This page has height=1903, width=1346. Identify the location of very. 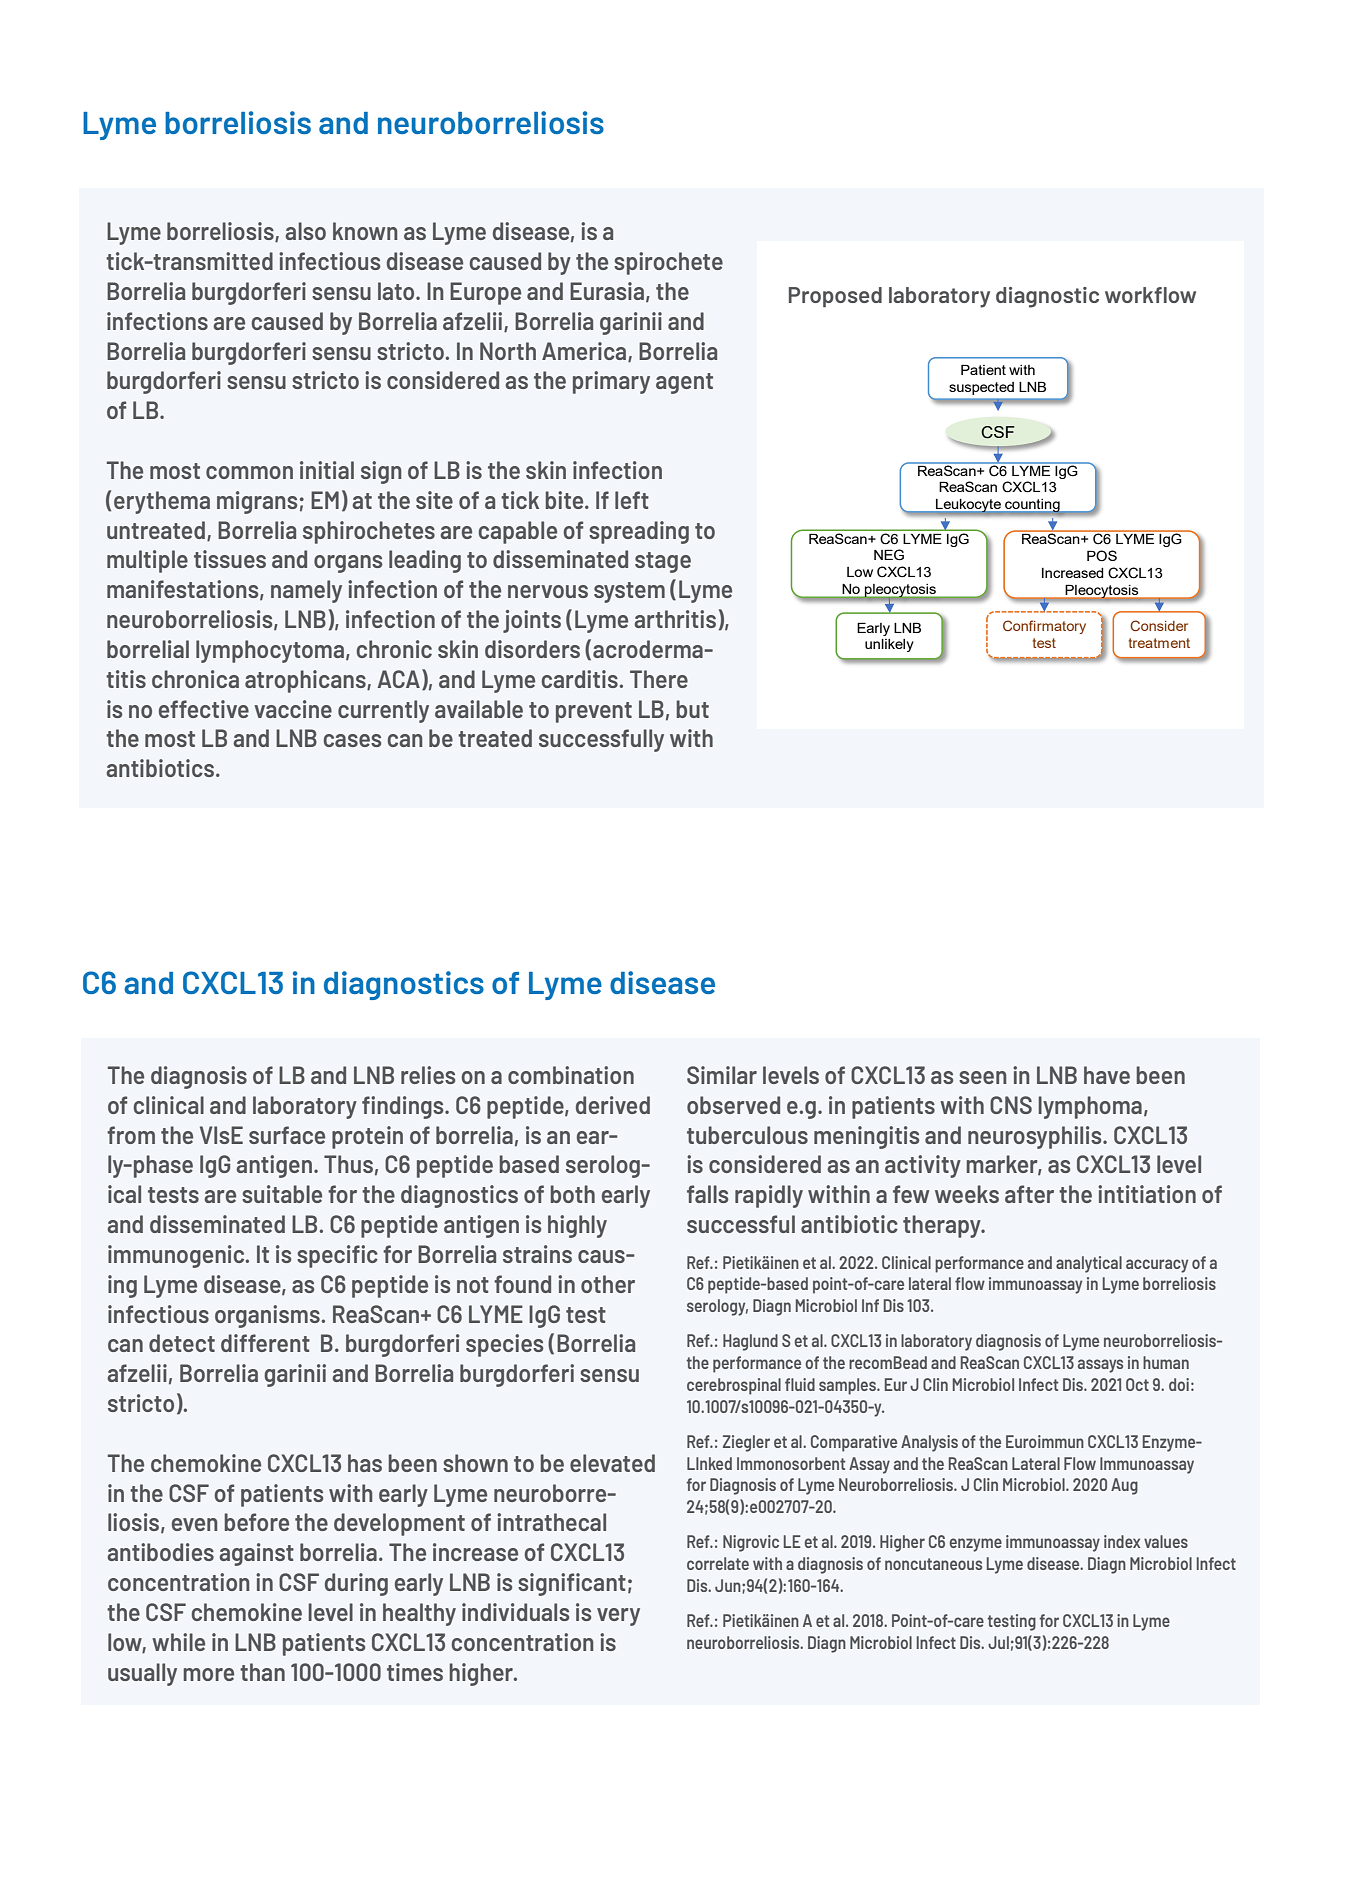
(618, 1617).
